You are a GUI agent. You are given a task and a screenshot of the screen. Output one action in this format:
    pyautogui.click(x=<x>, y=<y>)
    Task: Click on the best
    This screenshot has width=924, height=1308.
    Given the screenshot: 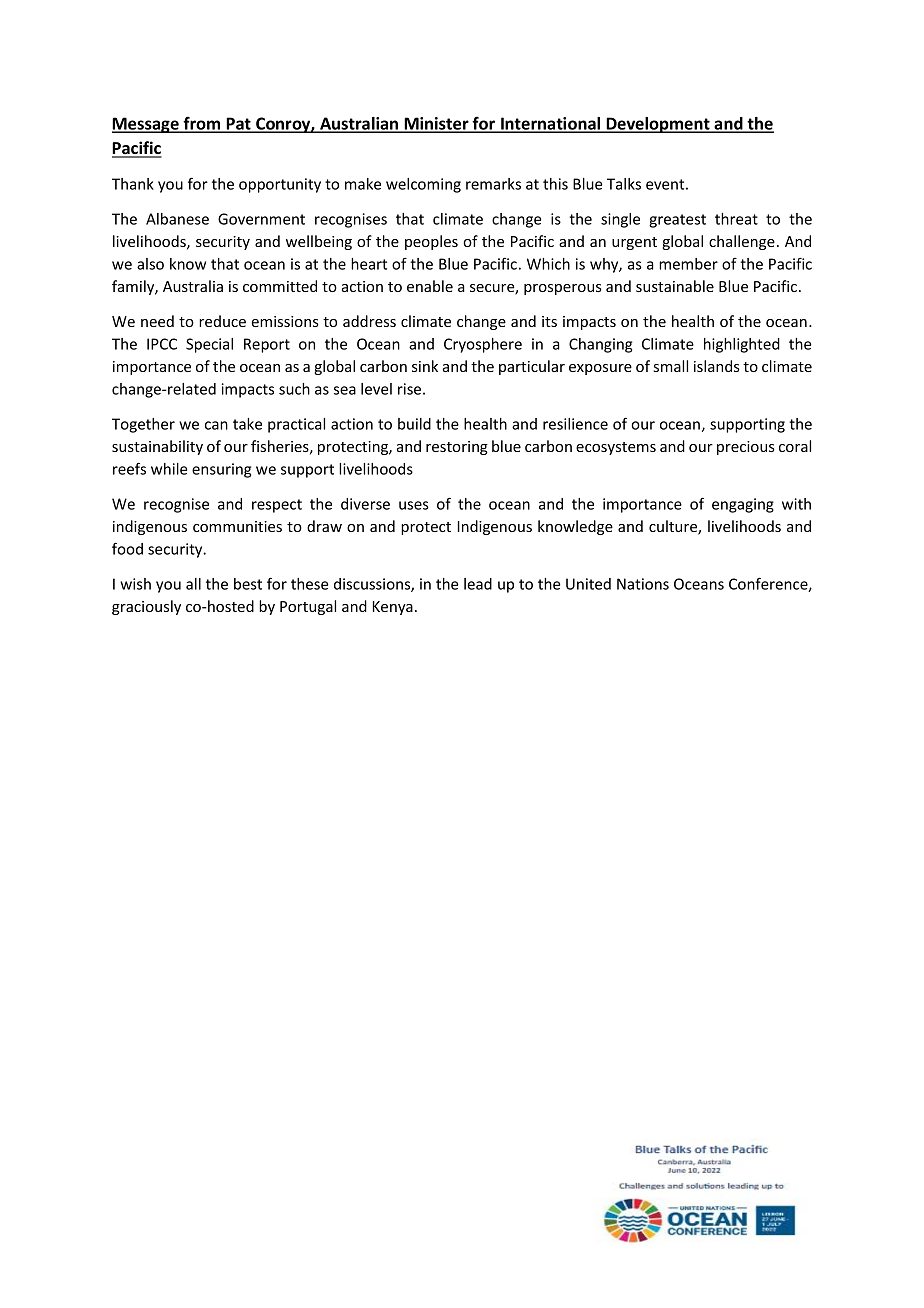 What is the action you would take?
    pyautogui.click(x=248, y=584)
